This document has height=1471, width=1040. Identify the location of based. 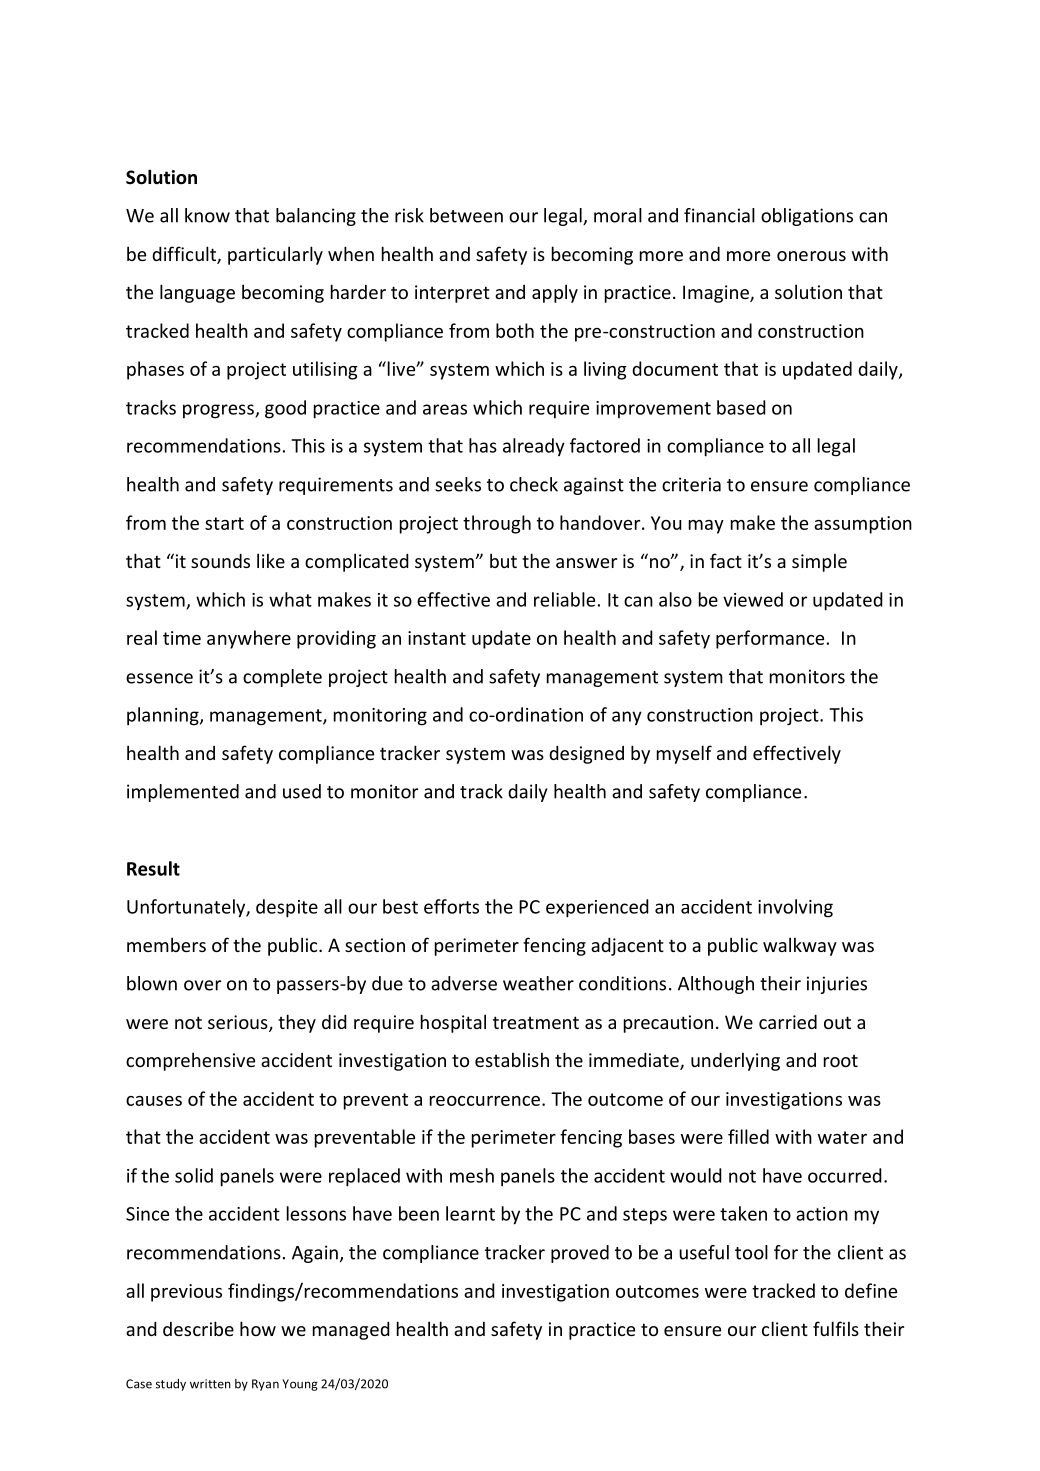
(741, 407).
